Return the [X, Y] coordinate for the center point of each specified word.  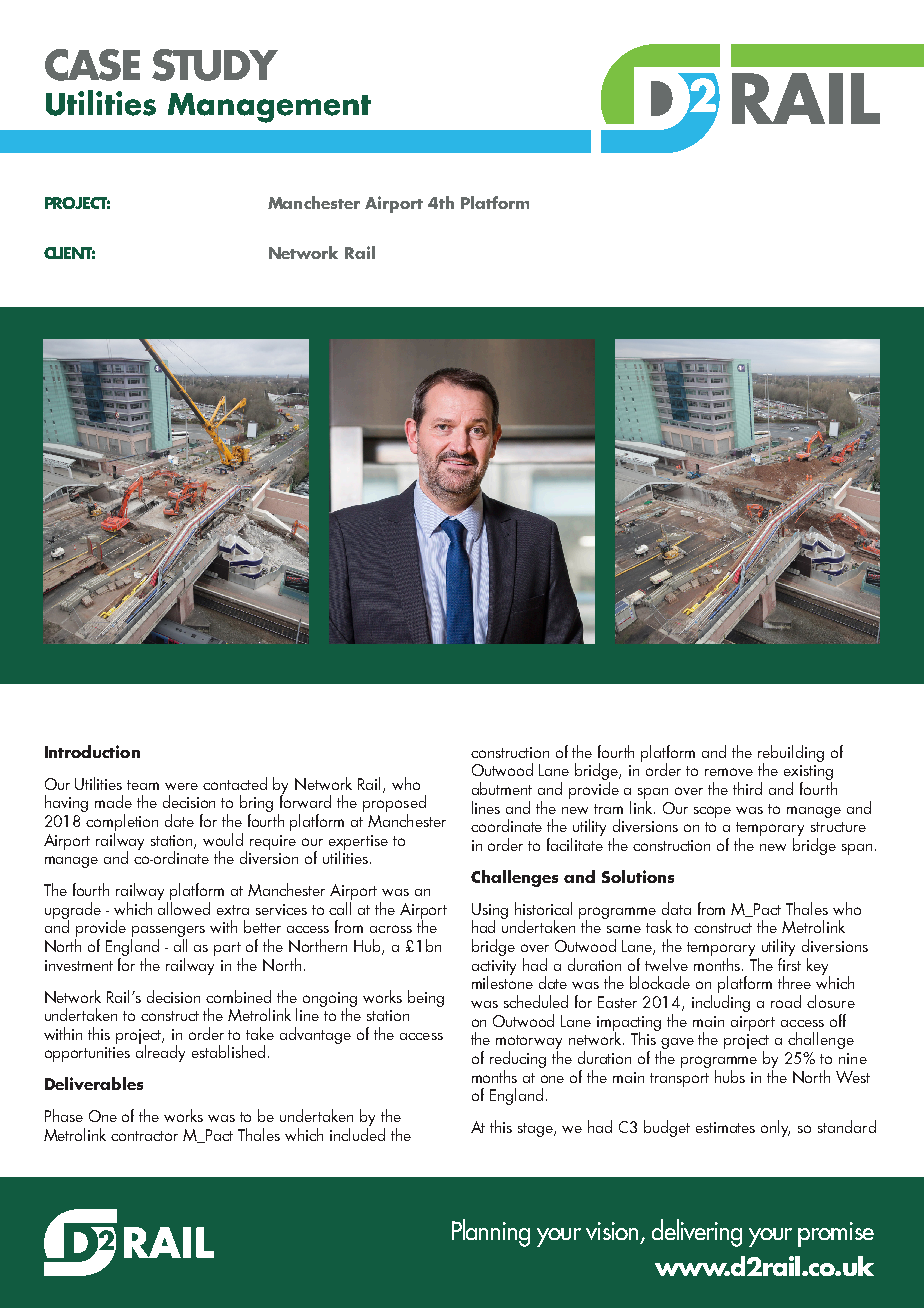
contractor [144, 1136]
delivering [697, 1233]
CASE [92, 65]
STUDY [215, 65]
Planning [491, 1233]
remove [729, 772]
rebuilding [791, 754]
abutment [502, 788]
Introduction [92, 751]
